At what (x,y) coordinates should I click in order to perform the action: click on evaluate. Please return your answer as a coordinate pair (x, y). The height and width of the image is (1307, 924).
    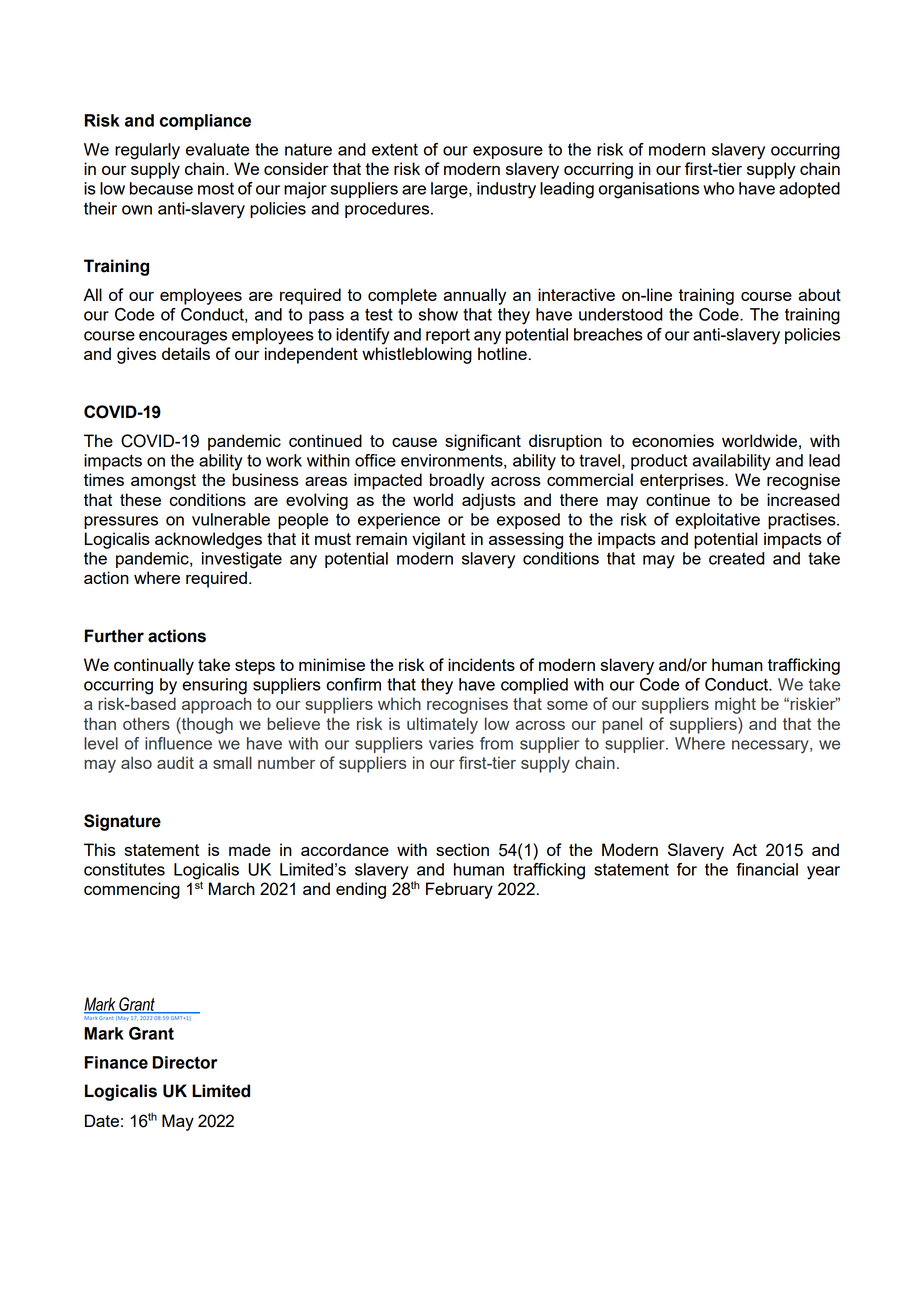
    Looking at the image, I should click on (218, 149).
